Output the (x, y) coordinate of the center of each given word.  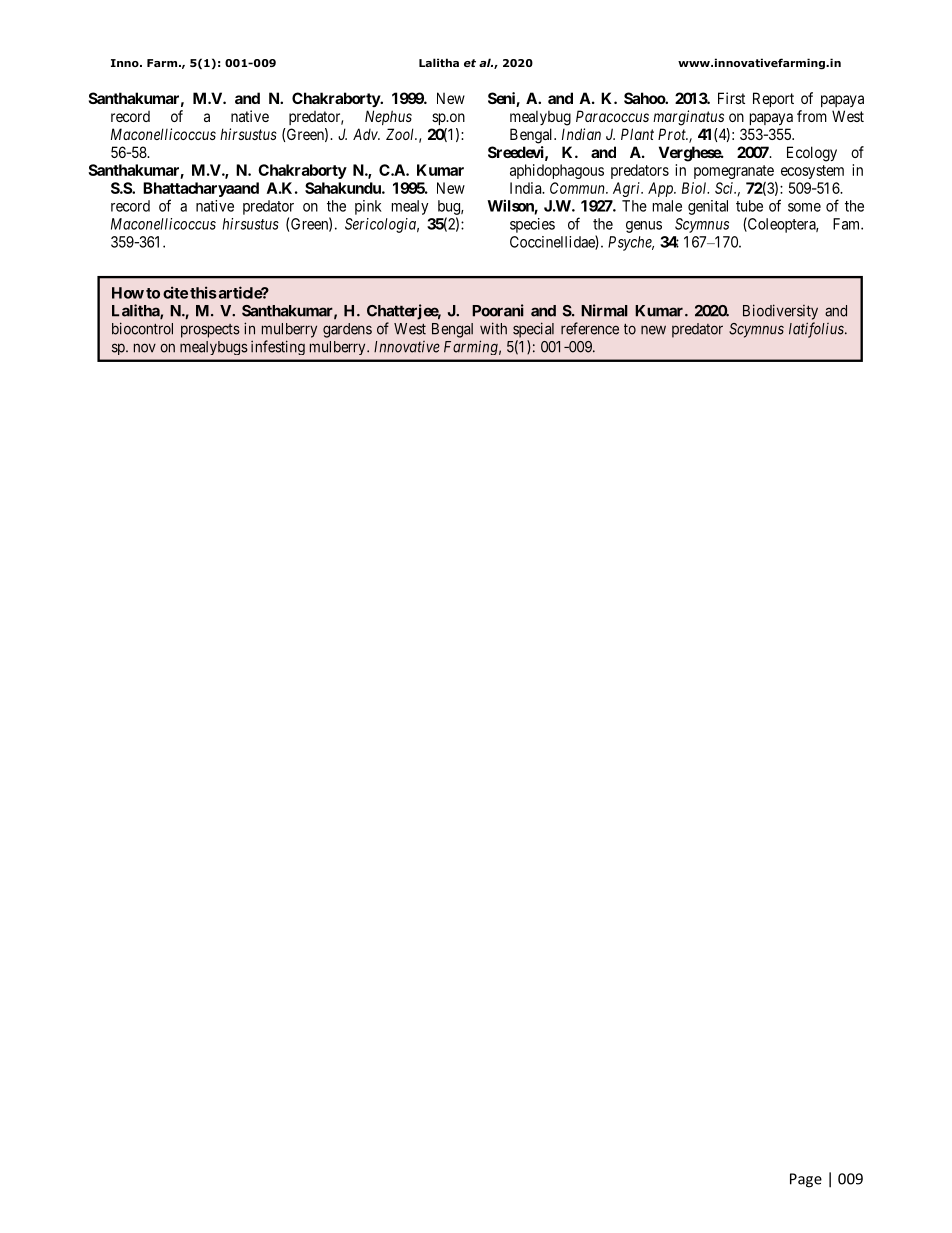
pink (368, 207)
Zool (401, 134)
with (493, 328)
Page (806, 1180)
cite (175, 292)
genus (644, 227)
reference (590, 328)
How (128, 293)
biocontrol (142, 328)
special (533, 330)
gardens (347, 330)
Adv (366, 134)
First (731, 98)
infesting (278, 347)
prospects (210, 331)
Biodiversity (780, 312)
